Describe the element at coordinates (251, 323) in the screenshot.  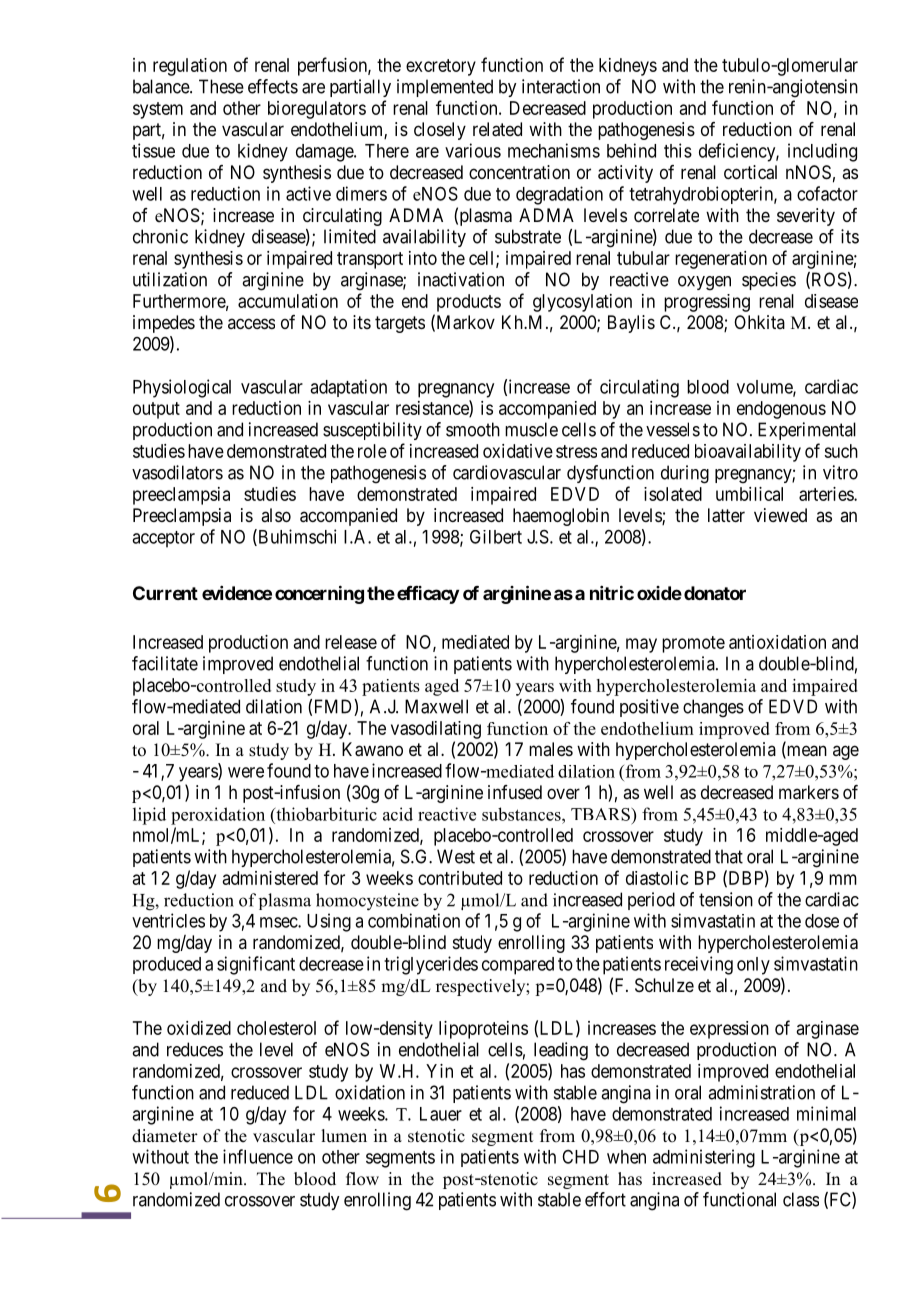
I see `access` at that location.
